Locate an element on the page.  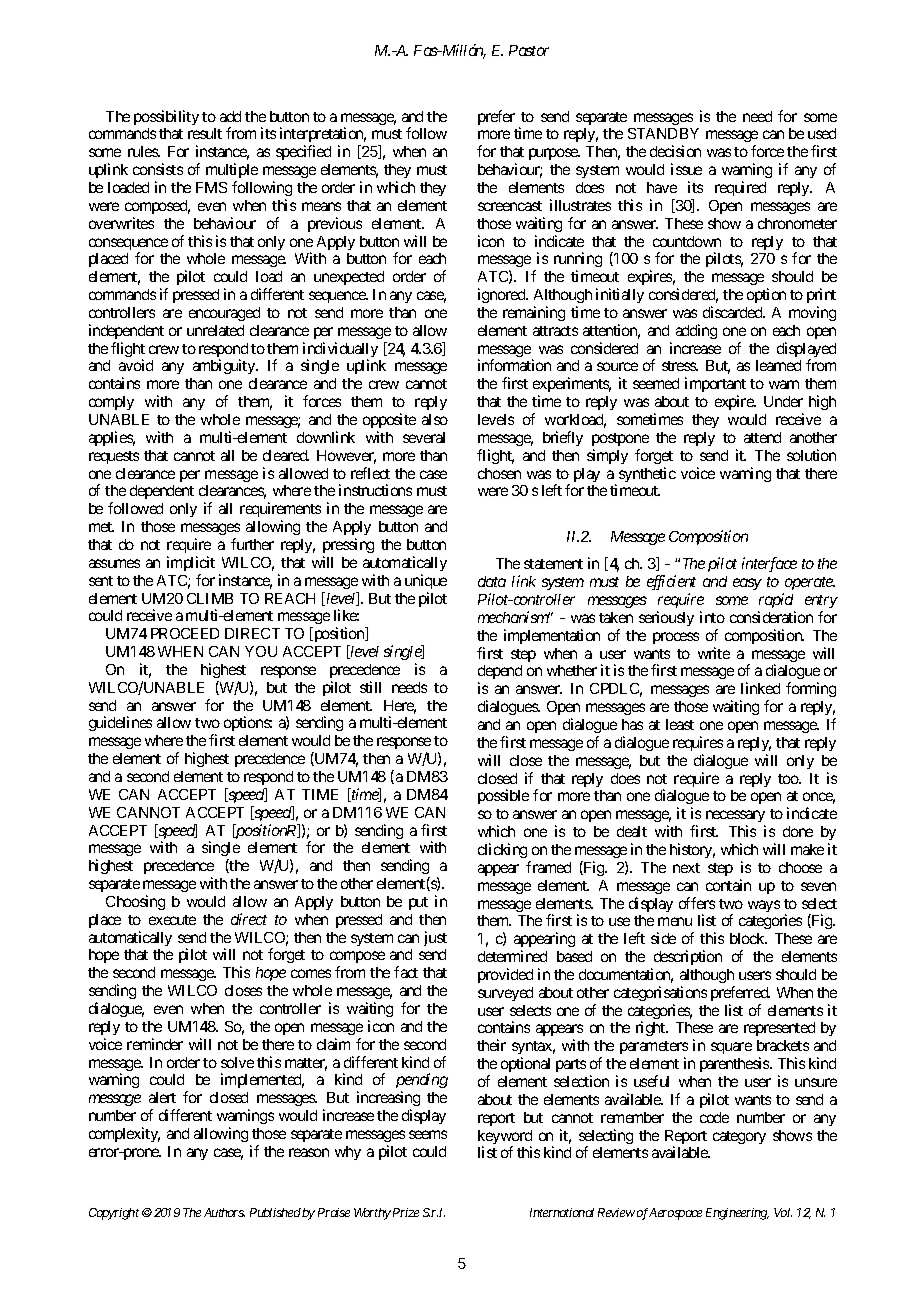
possibility is located at coordinates (166, 117).
